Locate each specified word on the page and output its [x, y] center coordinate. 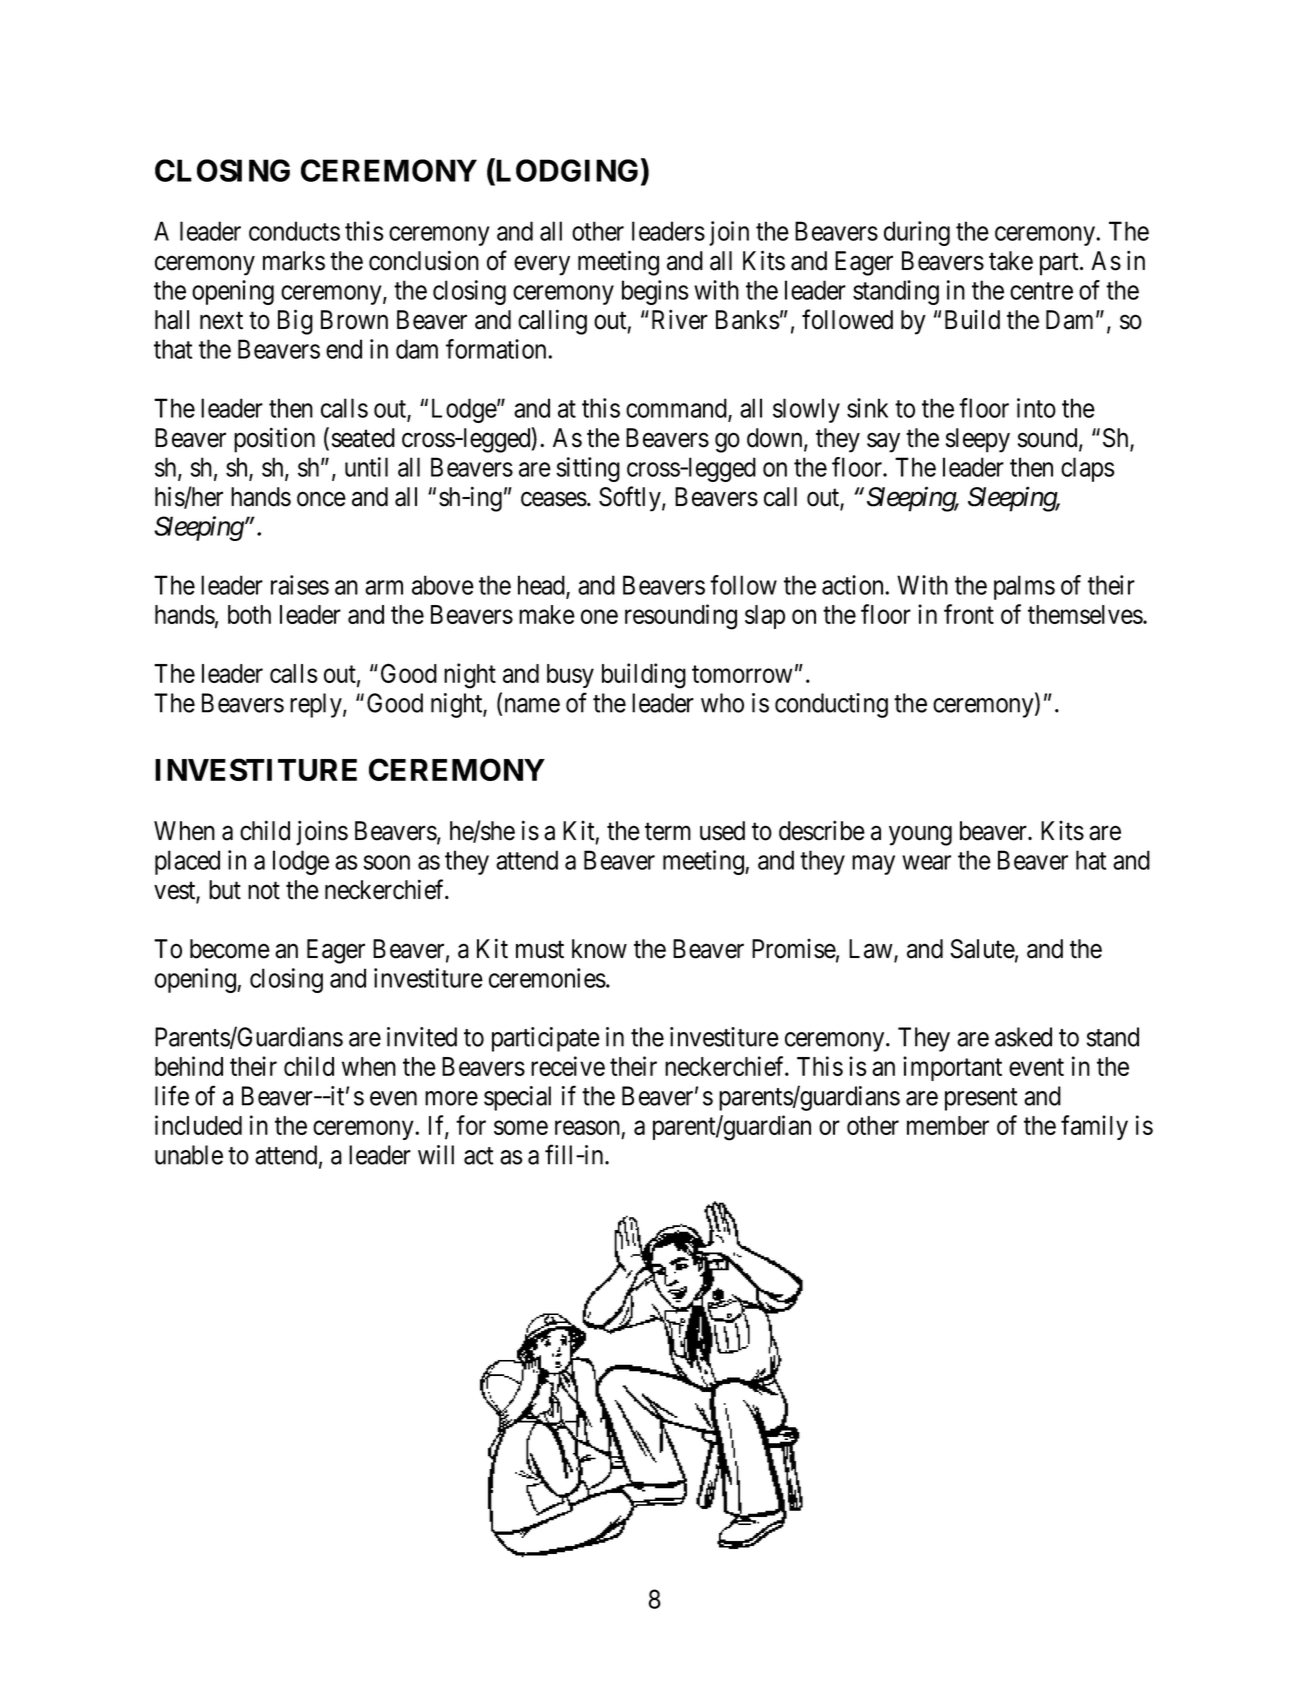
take [1011, 261]
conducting [831, 705]
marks [294, 261]
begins [655, 292]
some [521, 1128]
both [249, 614]
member [948, 1125]
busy [570, 676]
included [198, 1125]
